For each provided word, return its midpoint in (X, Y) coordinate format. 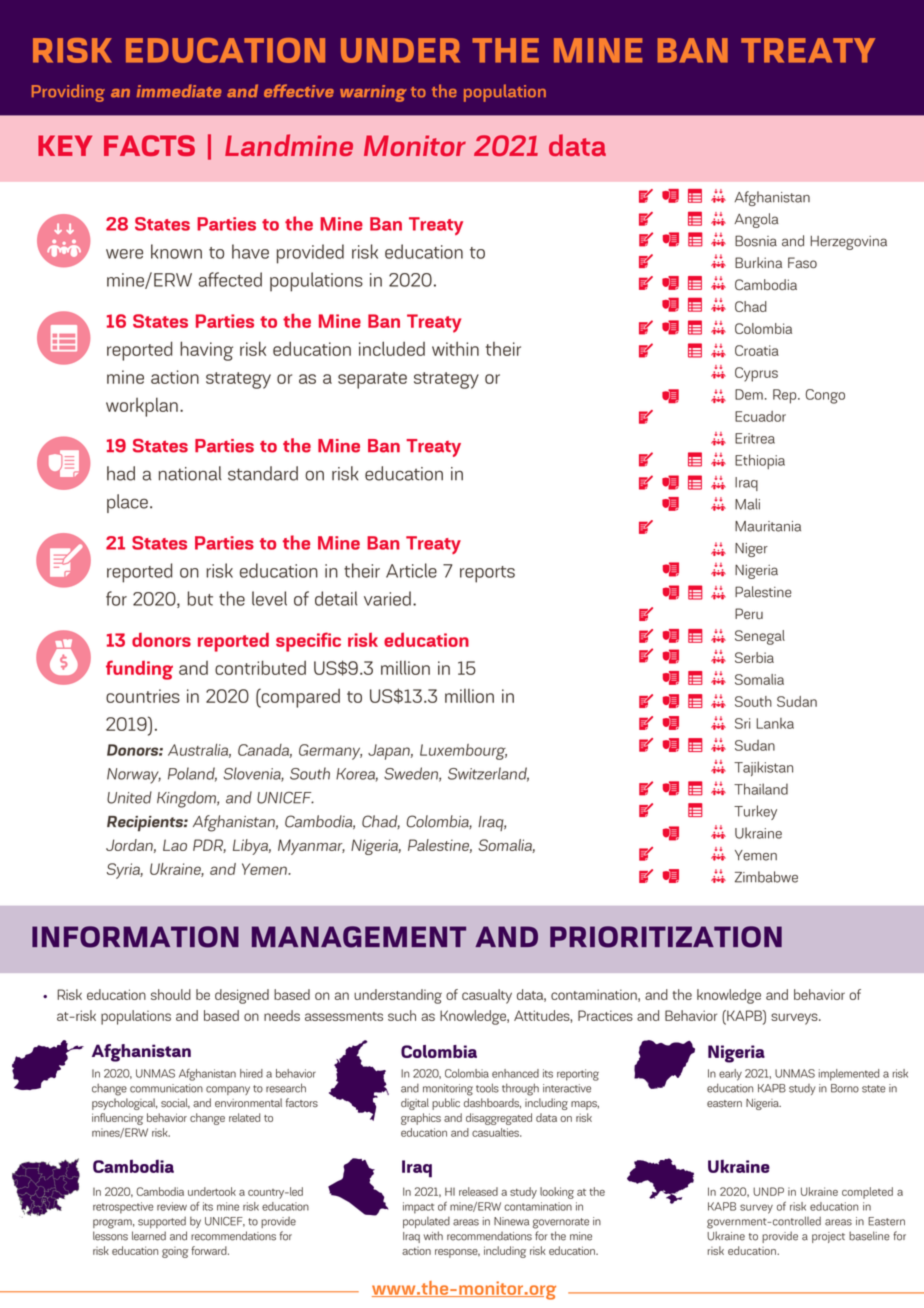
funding (139, 670)
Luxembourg (463, 752)
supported (162, 1222)
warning (373, 93)
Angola (756, 220)
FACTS (149, 145)
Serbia (754, 657)
